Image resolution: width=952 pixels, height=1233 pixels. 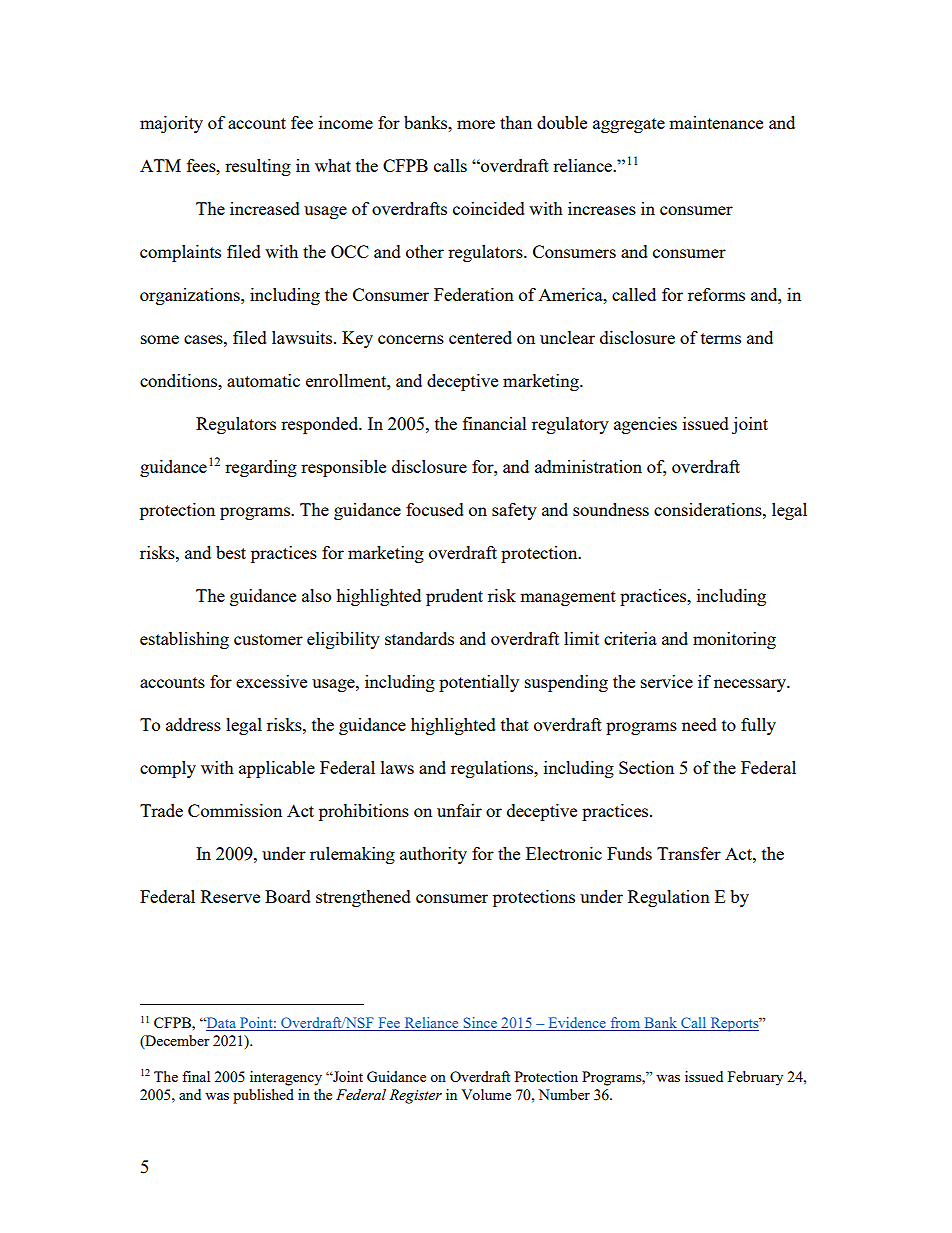 What do you see at coordinates (486, 1094) in the page?
I see `Volume` at bounding box center [486, 1094].
